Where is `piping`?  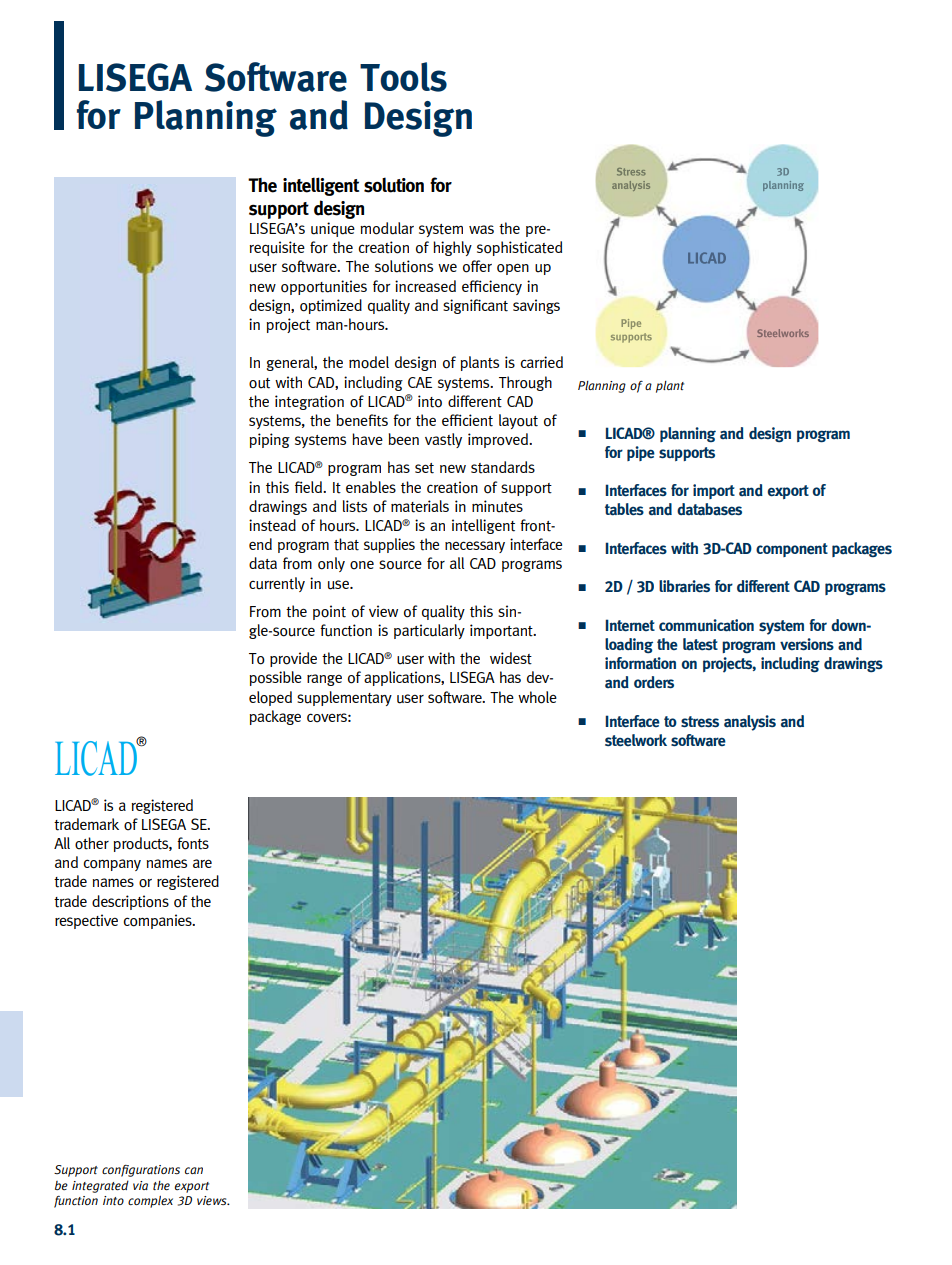
piping is located at coordinates (270, 440).
